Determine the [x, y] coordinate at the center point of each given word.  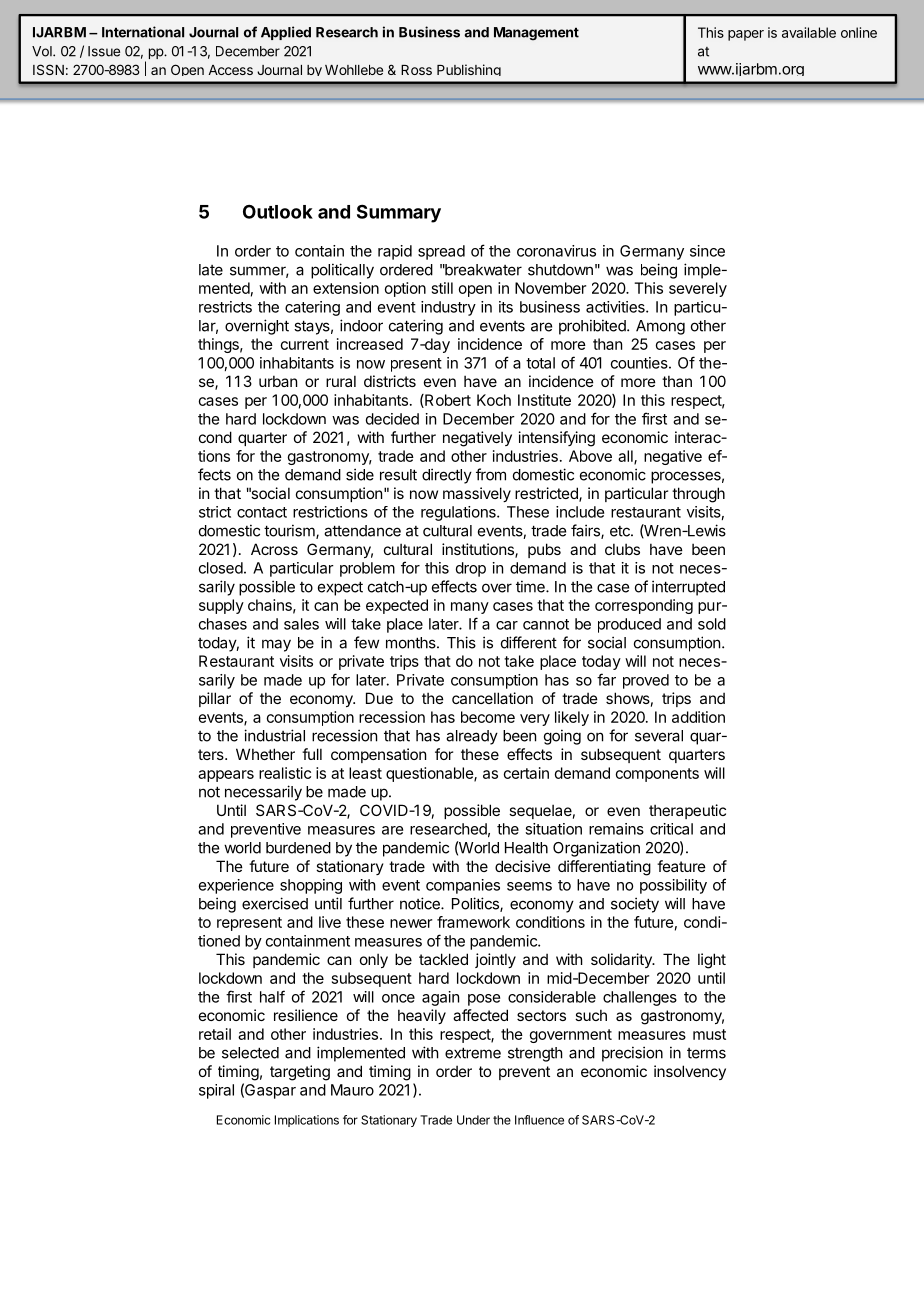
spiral [216, 1091]
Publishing [469, 70]
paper [746, 35]
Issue [104, 51]
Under [473, 1120]
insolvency [690, 1072]
